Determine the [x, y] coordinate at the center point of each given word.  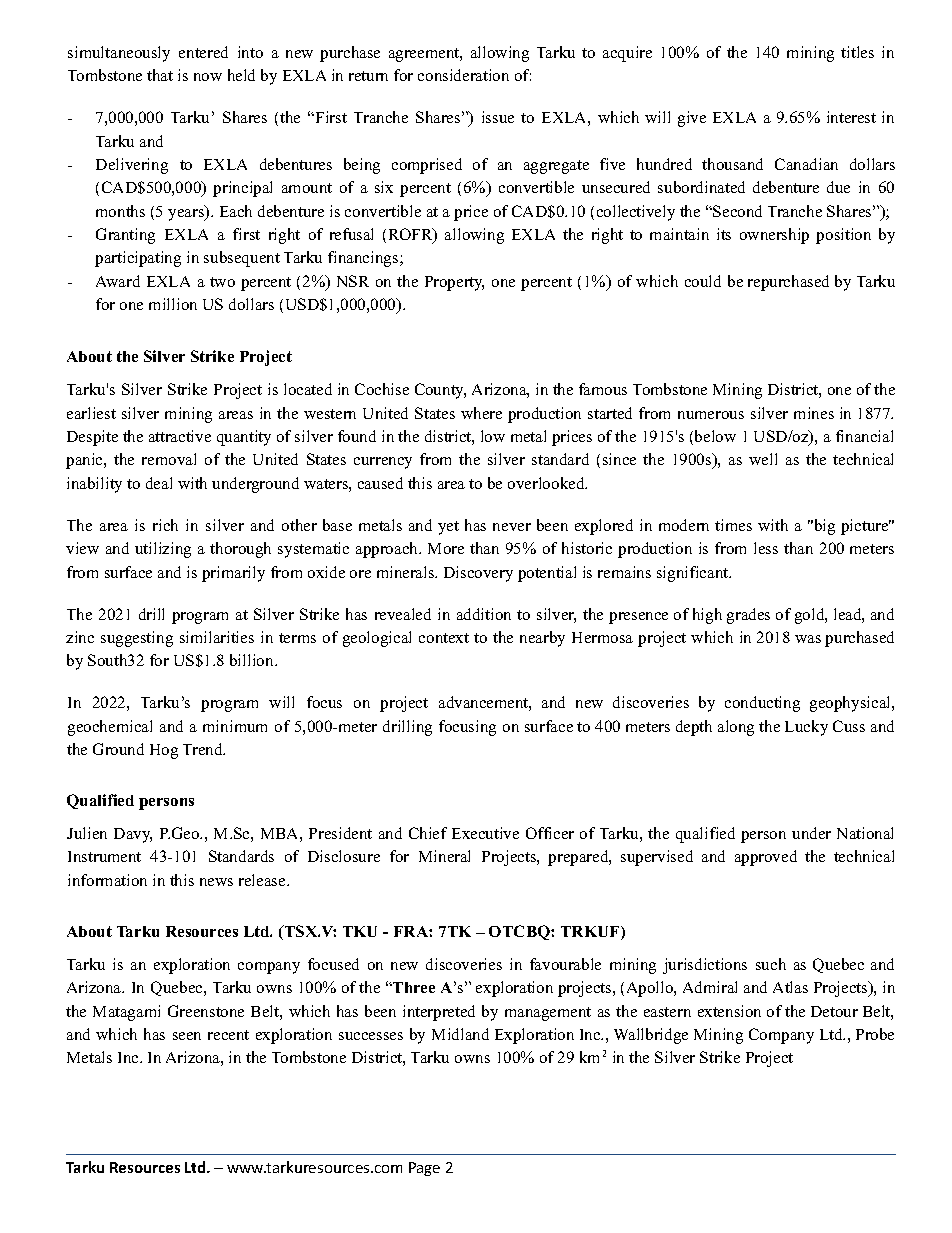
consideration [463, 75]
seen [187, 1036]
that [160, 75]
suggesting [137, 639]
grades [748, 616]
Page [424, 1169]
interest [851, 117]
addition [484, 614]
